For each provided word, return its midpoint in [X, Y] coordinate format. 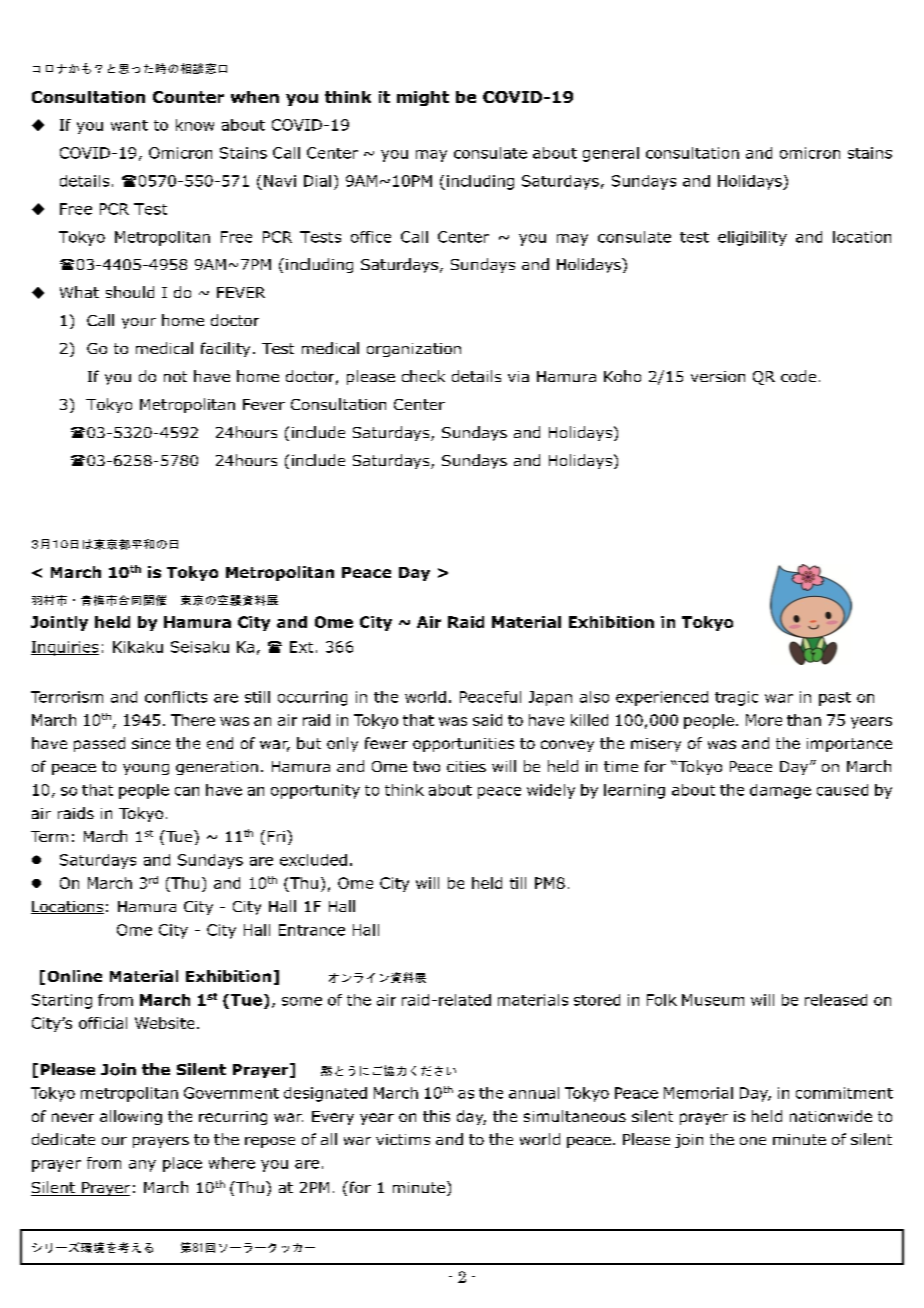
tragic [736, 698]
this [436, 1116]
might [423, 98]
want [129, 125]
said [487, 720]
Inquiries [65, 648]
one [753, 1141]
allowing [131, 1117]
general [611, 154]
